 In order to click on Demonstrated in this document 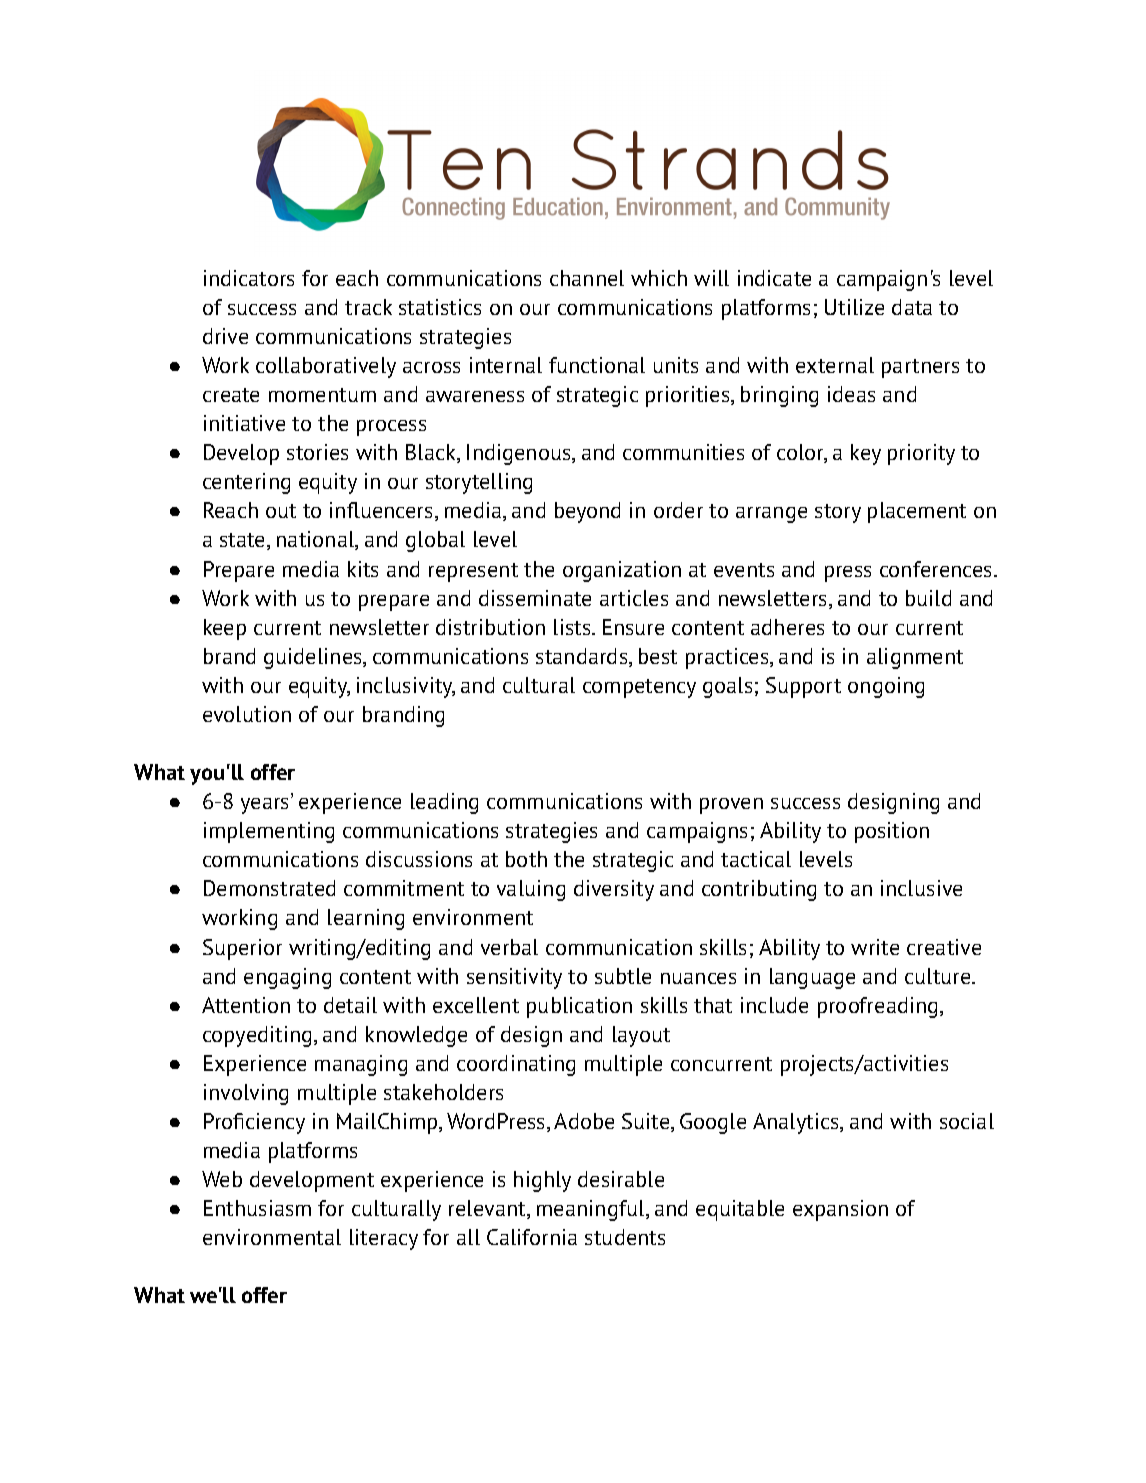, I will do `click(269, 888)`.
